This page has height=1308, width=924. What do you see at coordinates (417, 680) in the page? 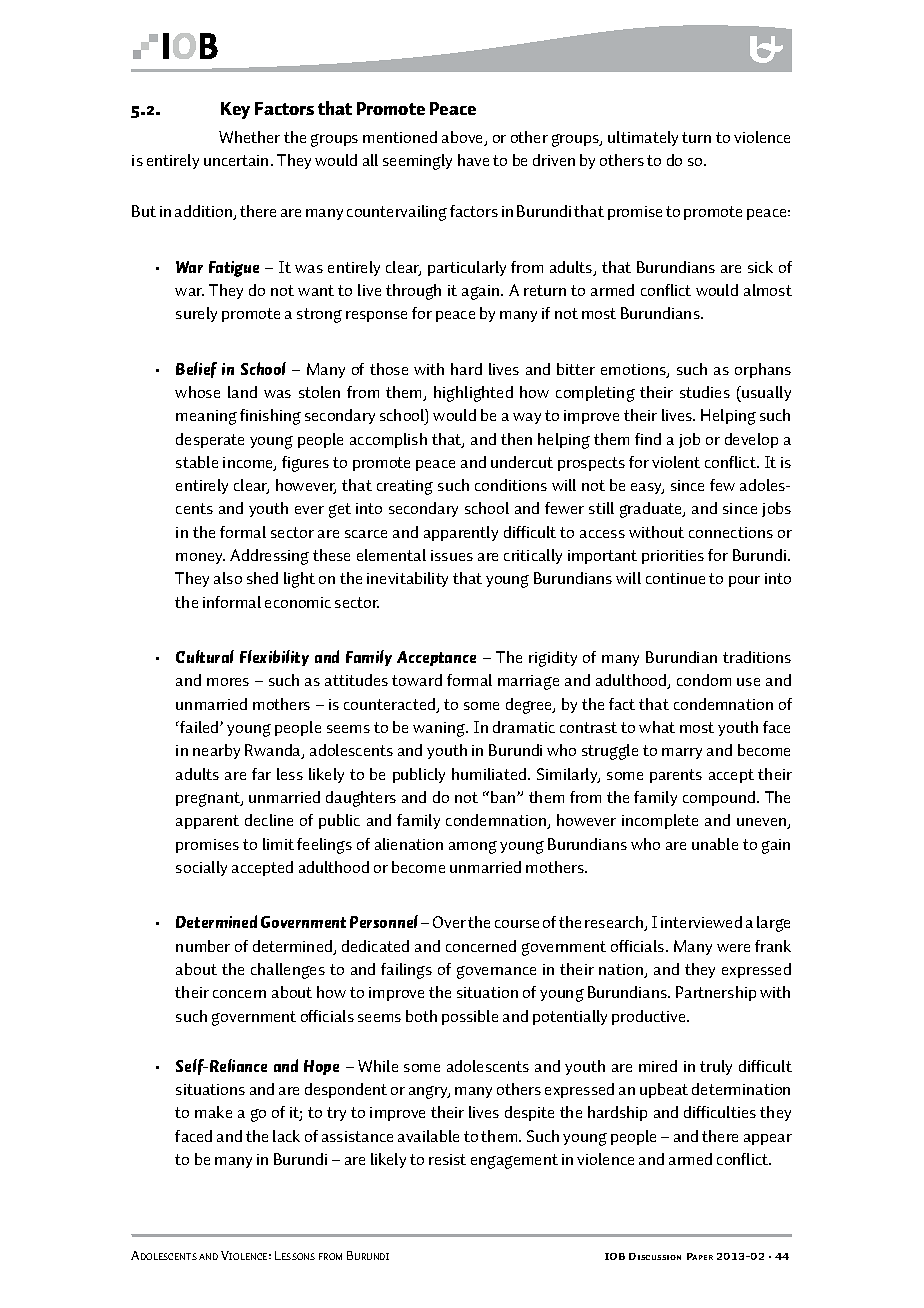
I see `toward` at bounding box center [417, 680].
